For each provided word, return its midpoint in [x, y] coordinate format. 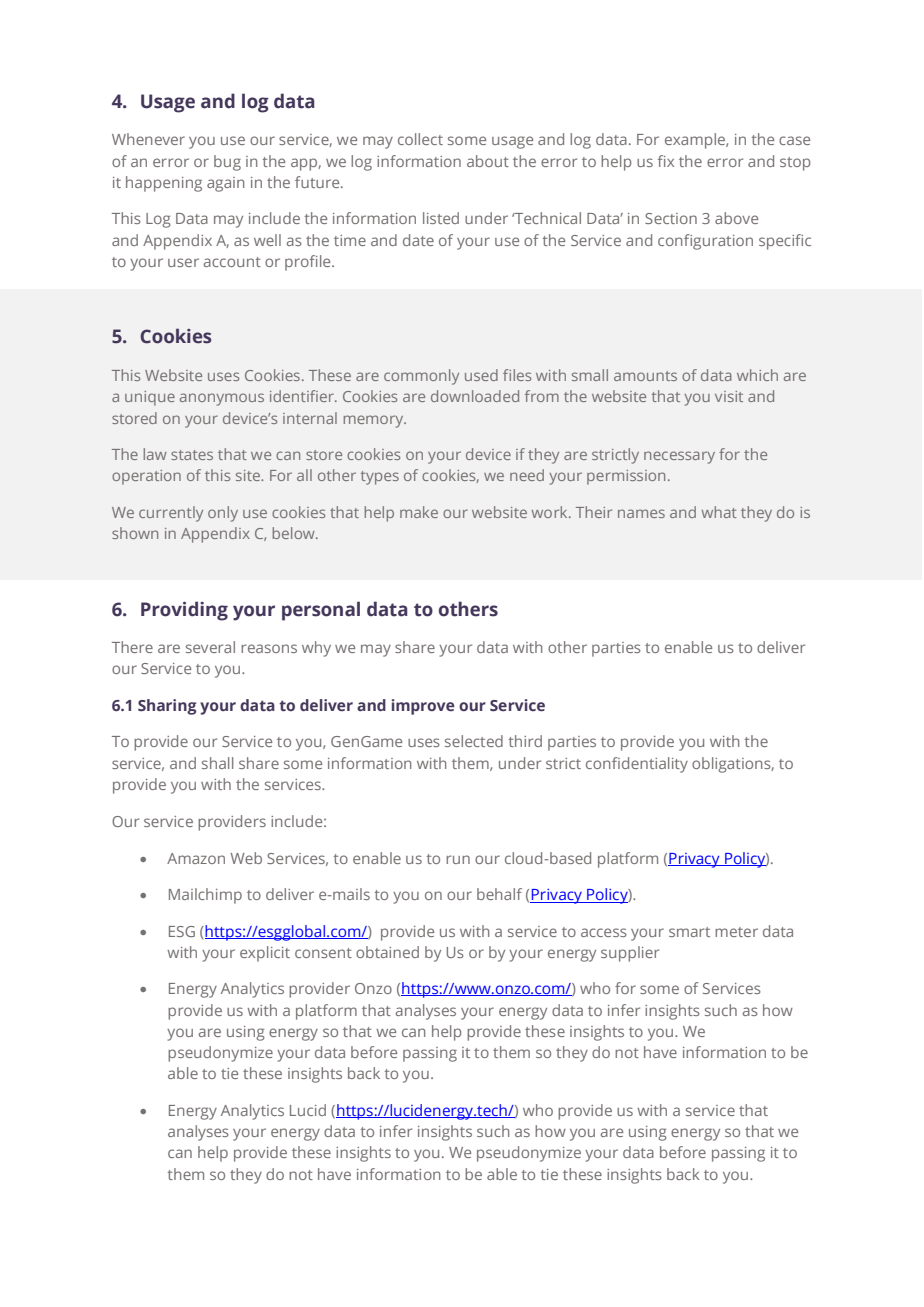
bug [227, 163]
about [488, 161]
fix [666, 161]
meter [736, 932]
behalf [499, 894]
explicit [265, 954]
